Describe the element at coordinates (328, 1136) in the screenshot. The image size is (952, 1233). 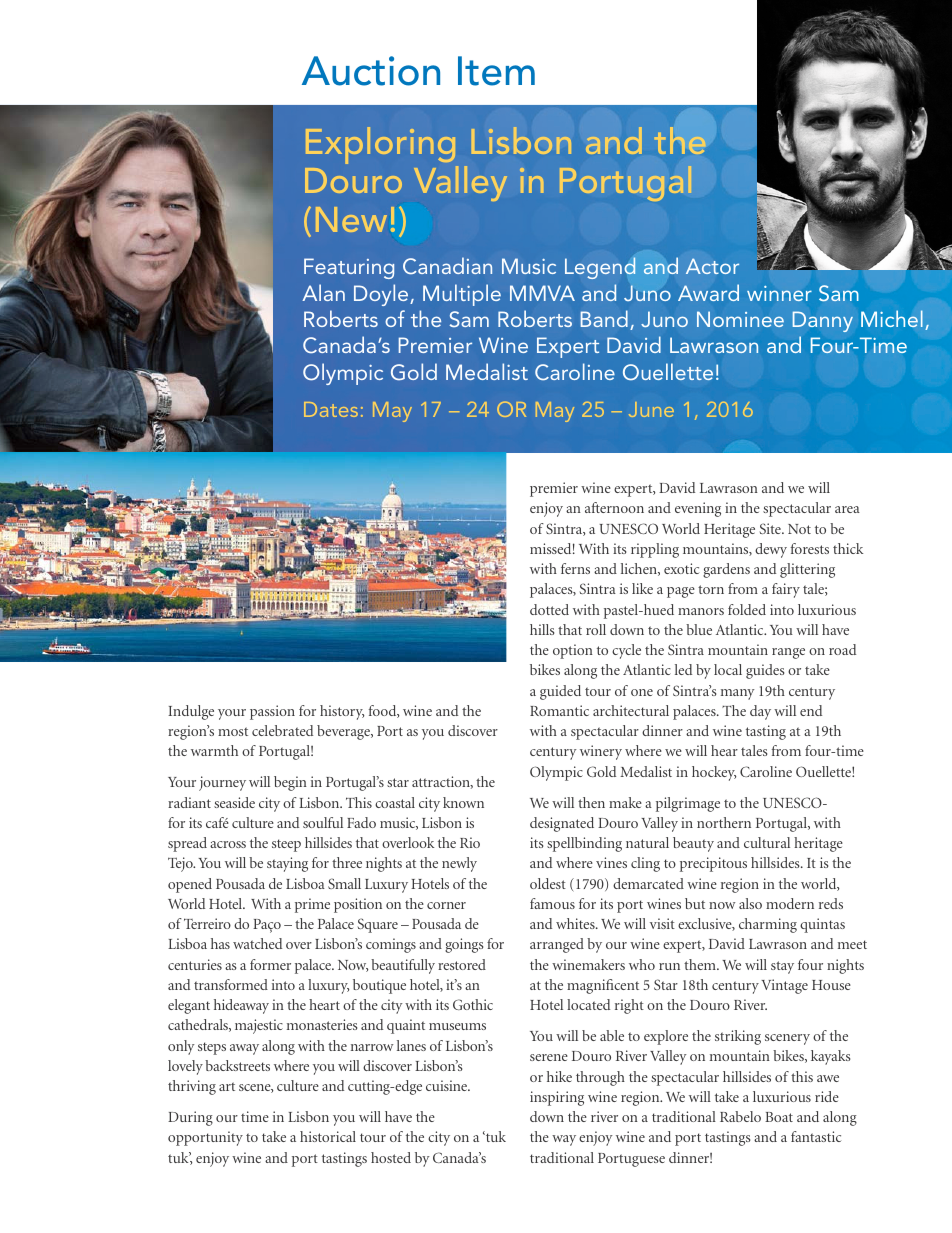
I see `historical` at that location.
